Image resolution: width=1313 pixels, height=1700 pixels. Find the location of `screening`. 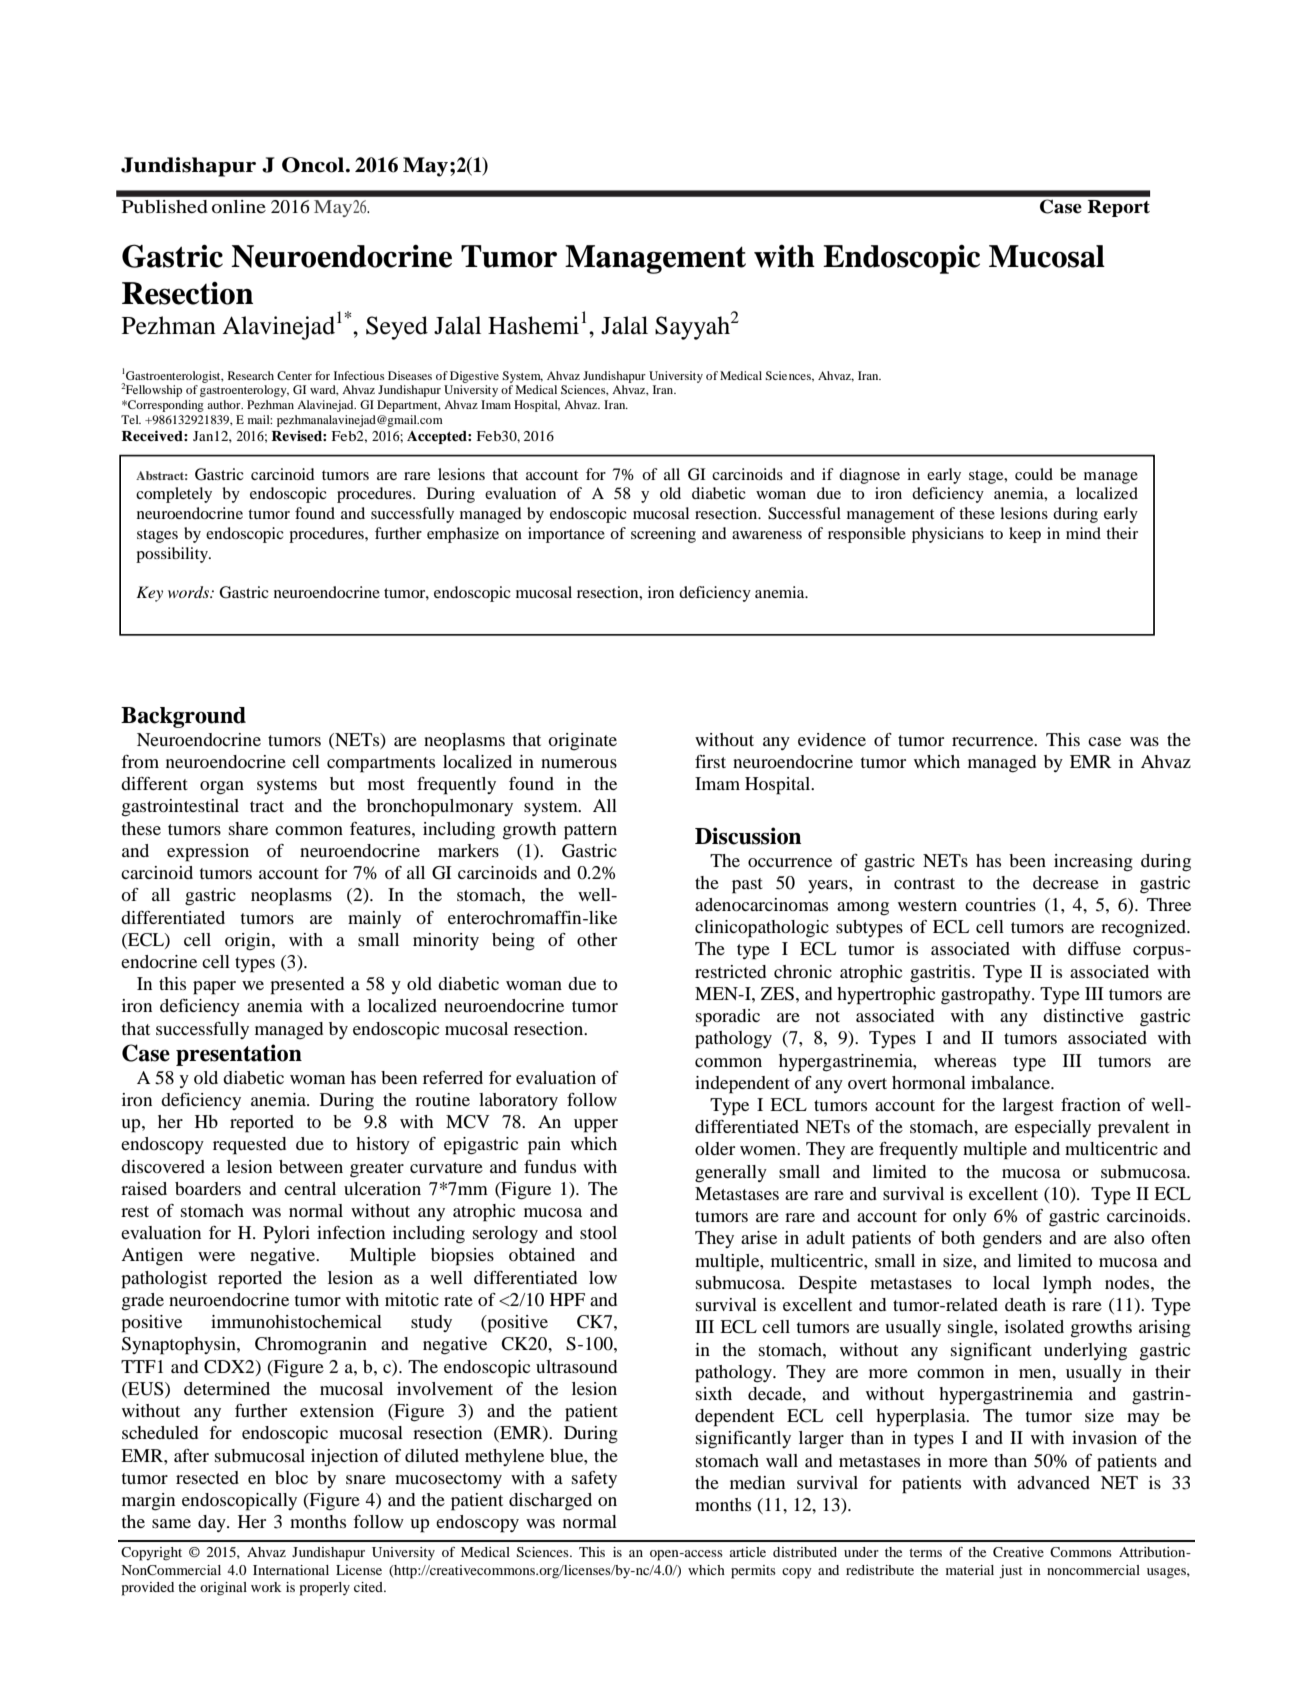

screening is located at coordinates (663, 535).
